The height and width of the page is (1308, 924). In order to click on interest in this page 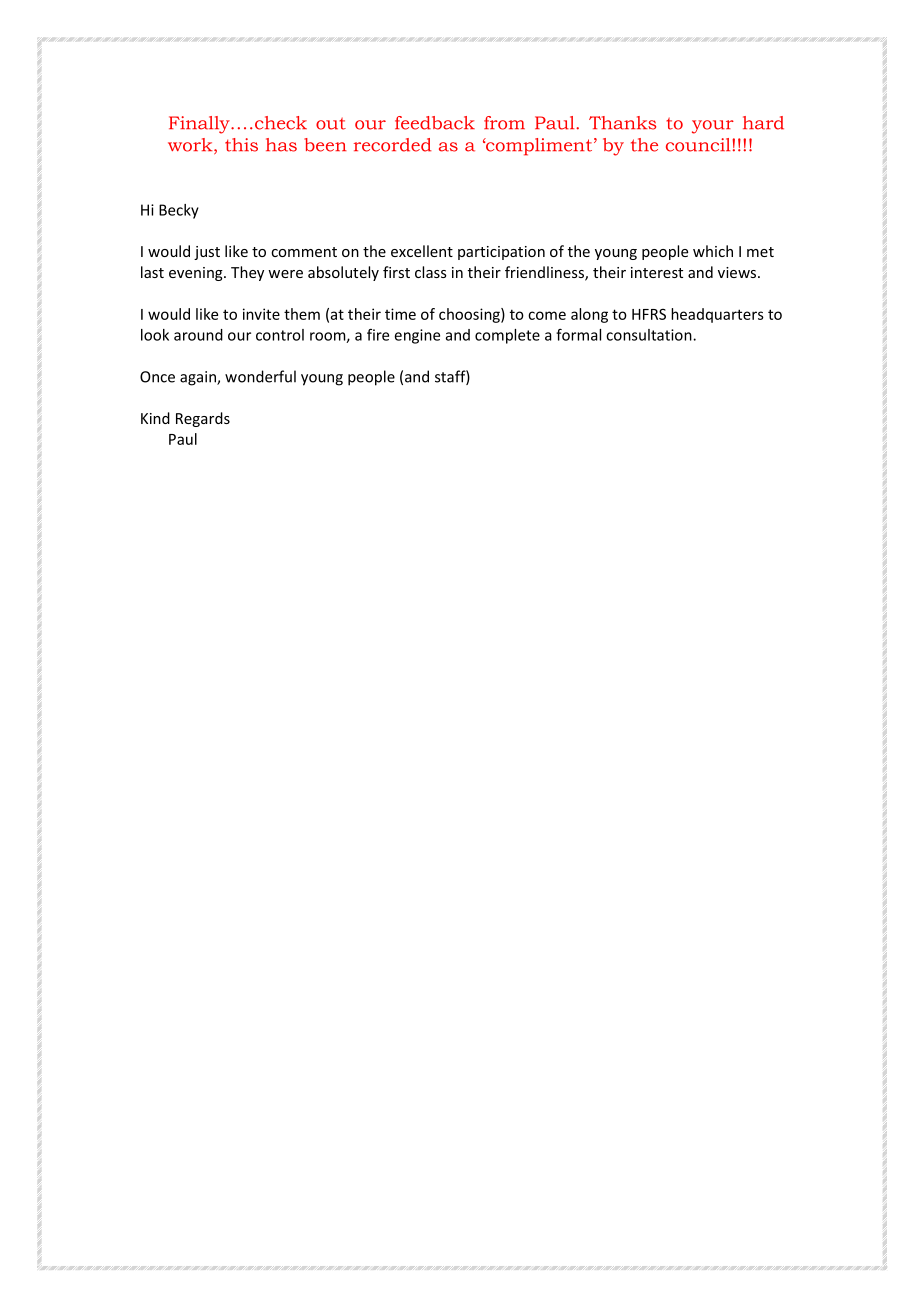, I will do `click(657, 272)`.
